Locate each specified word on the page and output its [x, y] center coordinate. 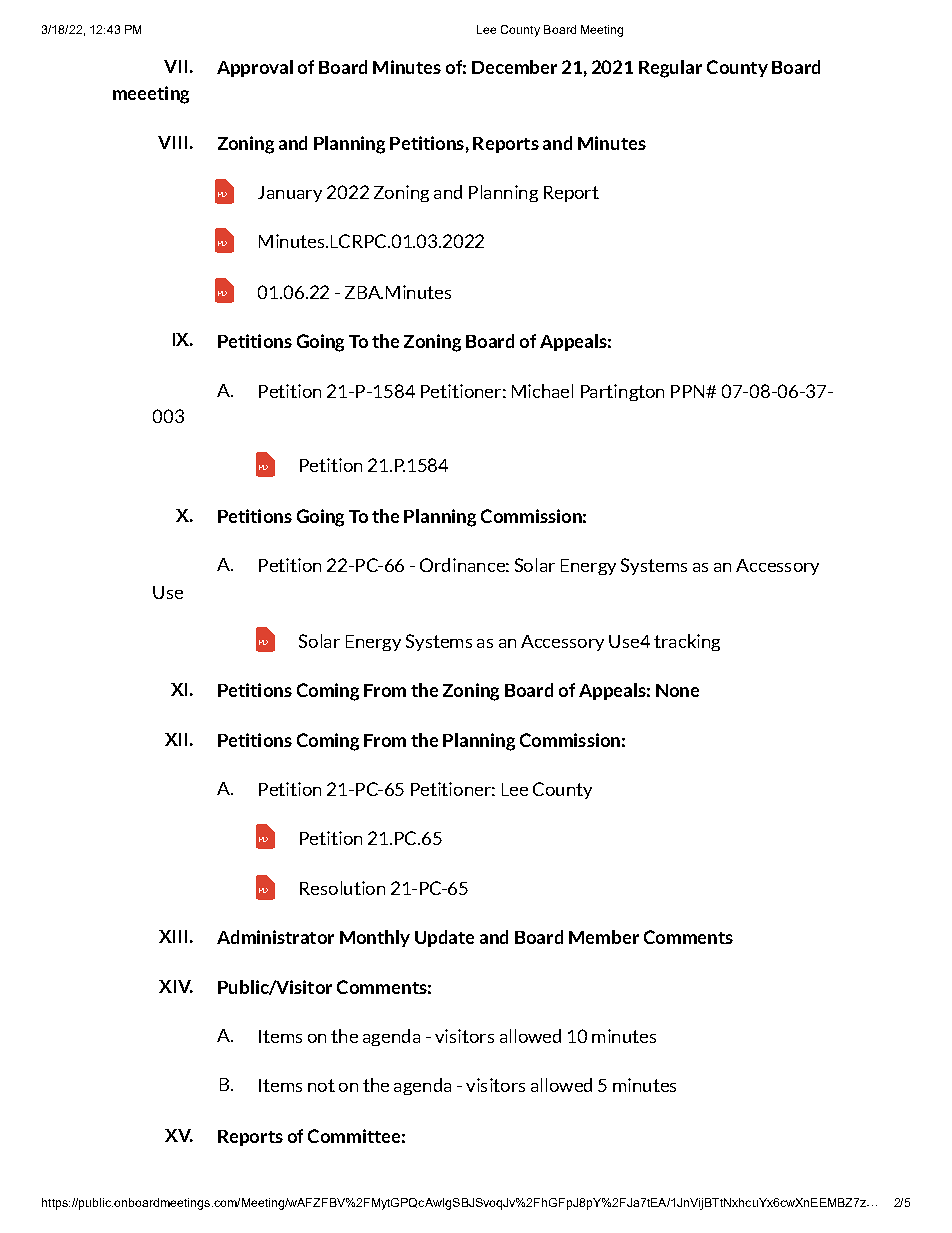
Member [604, 937]
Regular [670, 69]
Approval [255, 68]
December [514, 67]
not [321, 1085]
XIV [176, 986]
